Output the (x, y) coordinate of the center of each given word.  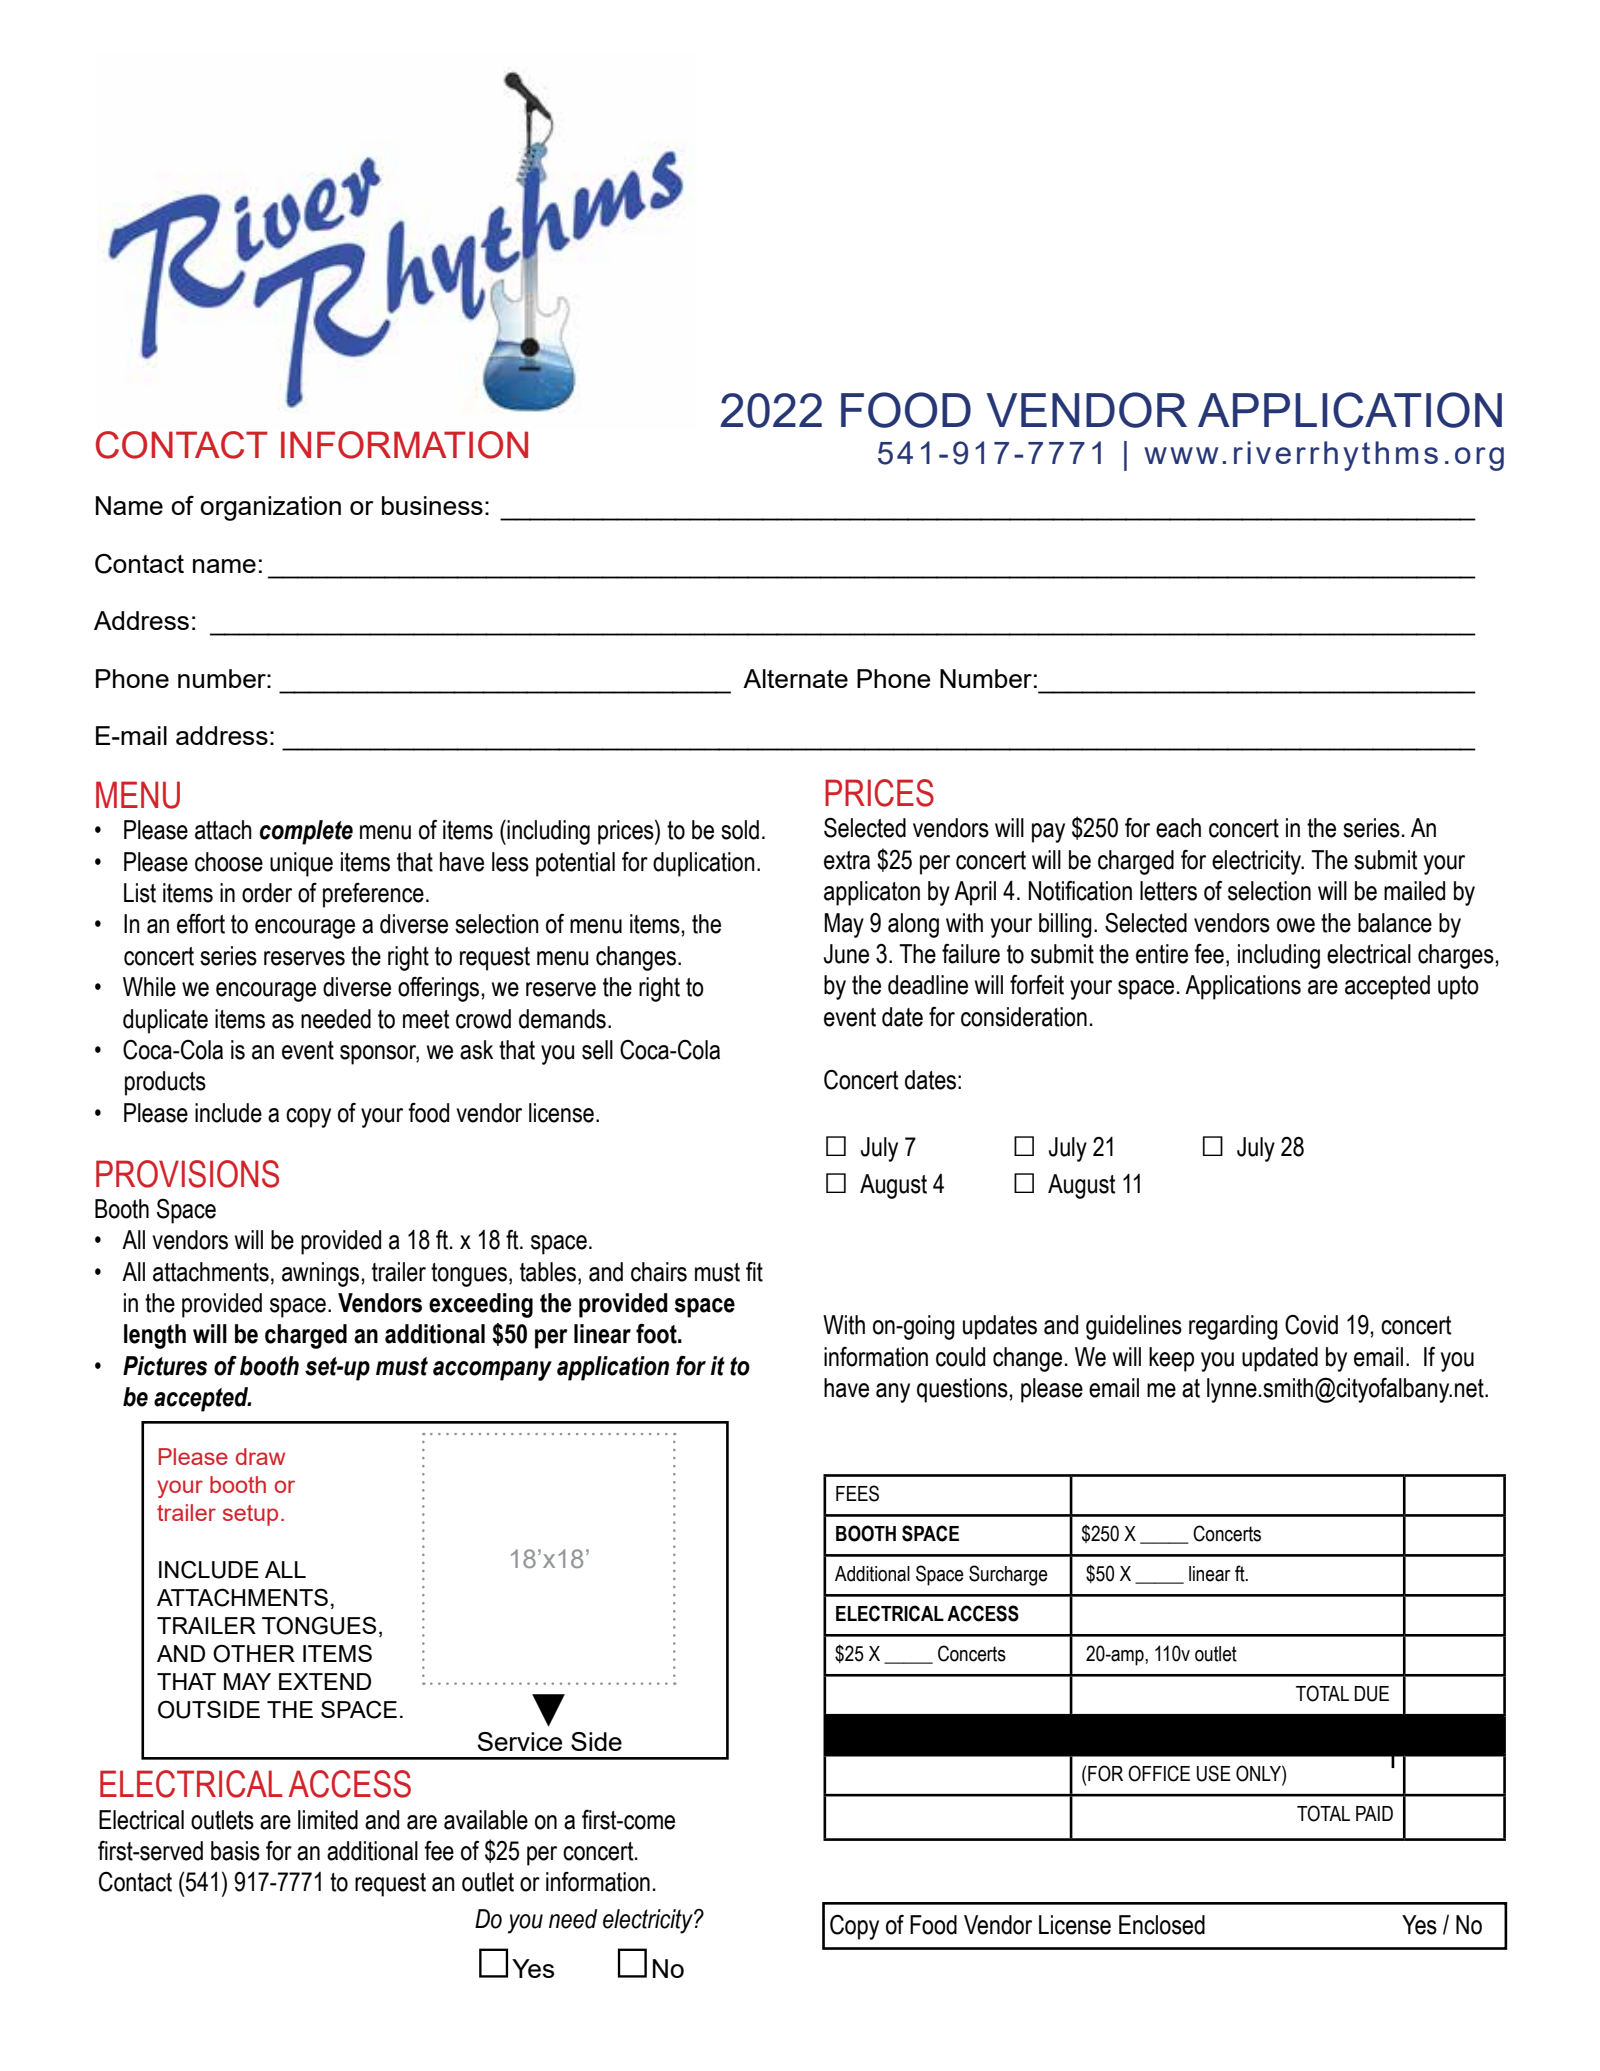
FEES (857, 1493)
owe (1296, 925)
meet (426, 1019)
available (486, 1820)
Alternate (795, 678)
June (846, 954)
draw (260, 1456)
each (1178, 828)
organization (270, 508)
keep (1171, 1359)
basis (235, 1851)
